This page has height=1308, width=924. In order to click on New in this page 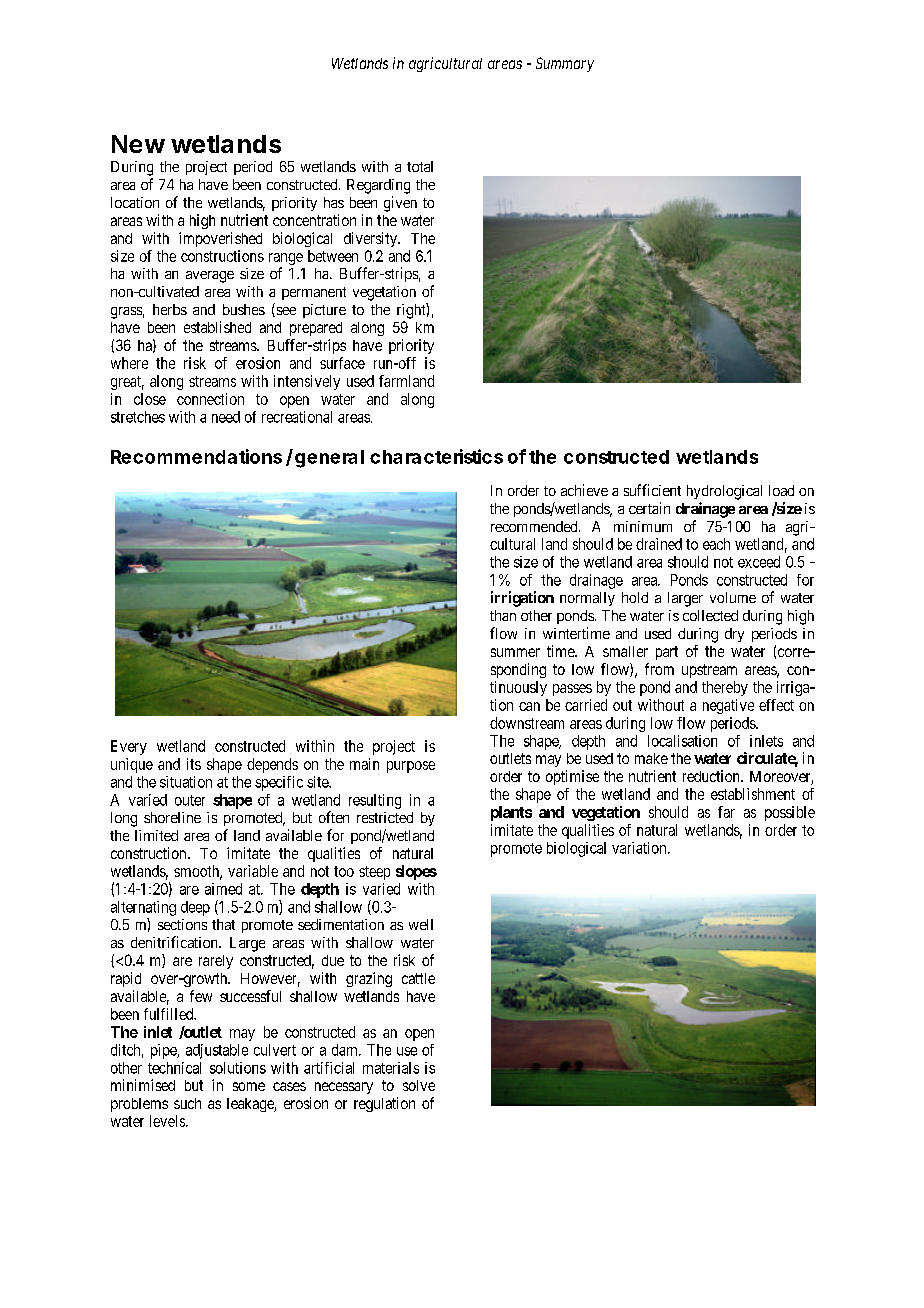, I will do `click(138, 144)`.
